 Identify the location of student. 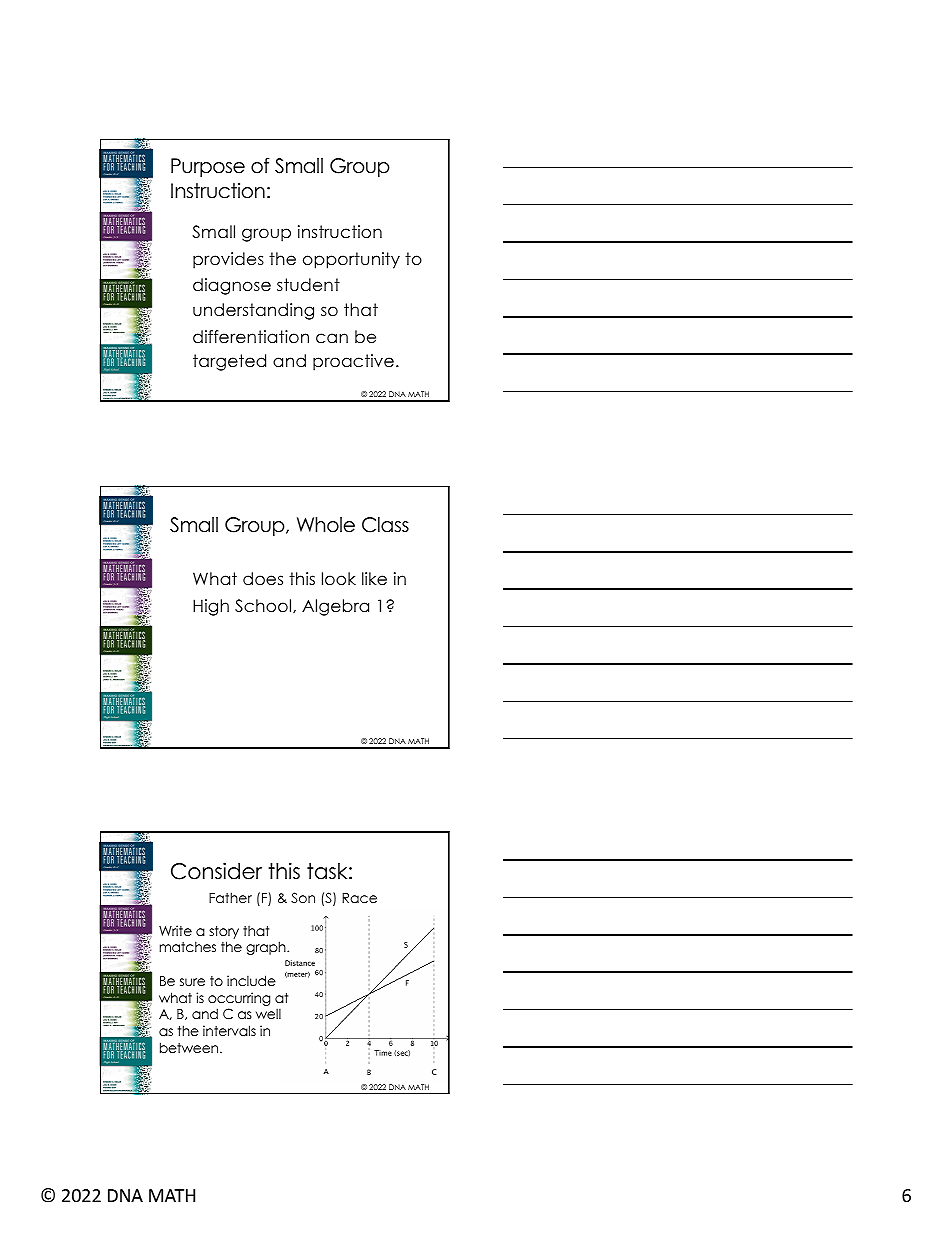
(308, 285).
